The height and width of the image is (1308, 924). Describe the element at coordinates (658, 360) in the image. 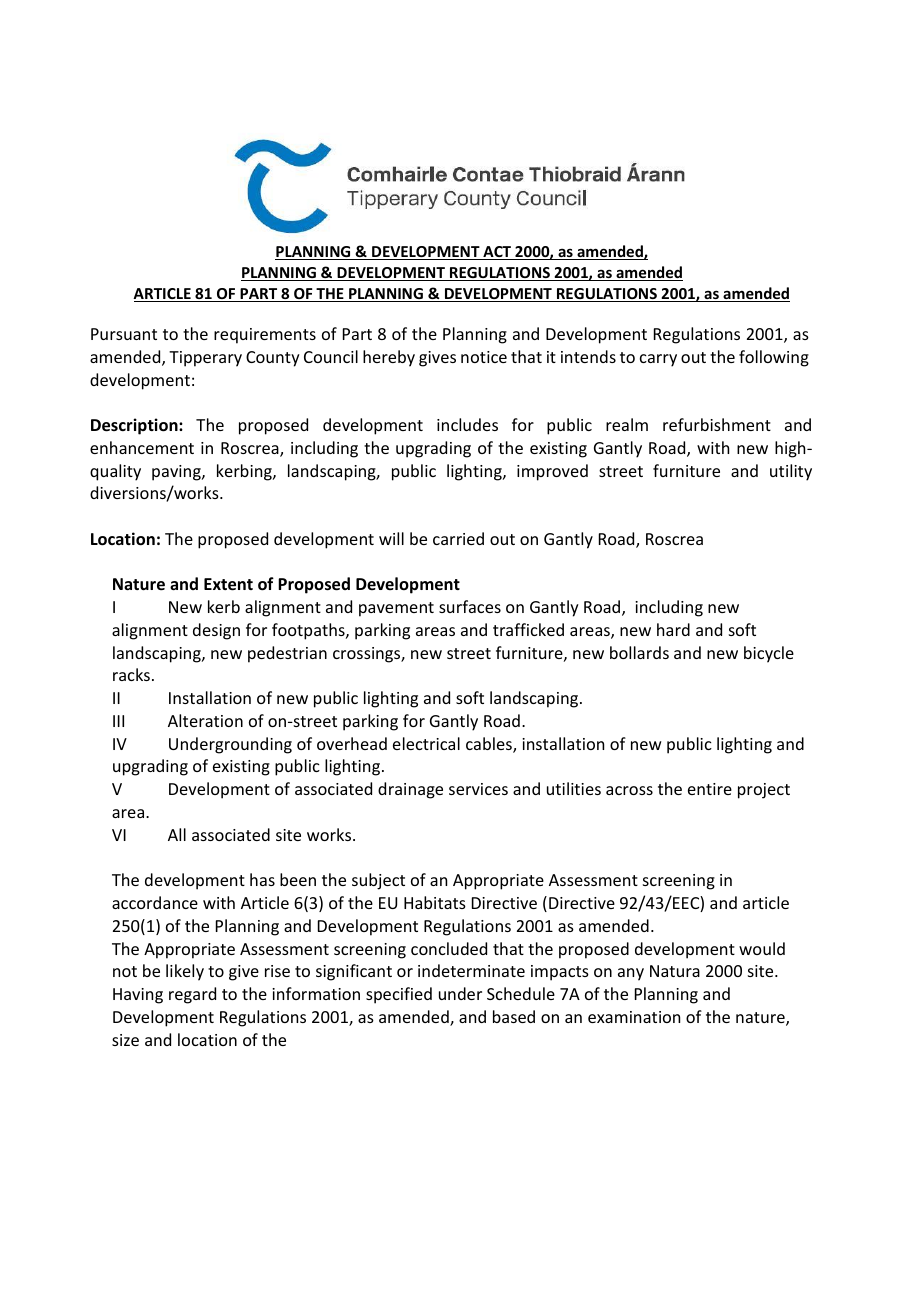

I see `carry` at that location.
